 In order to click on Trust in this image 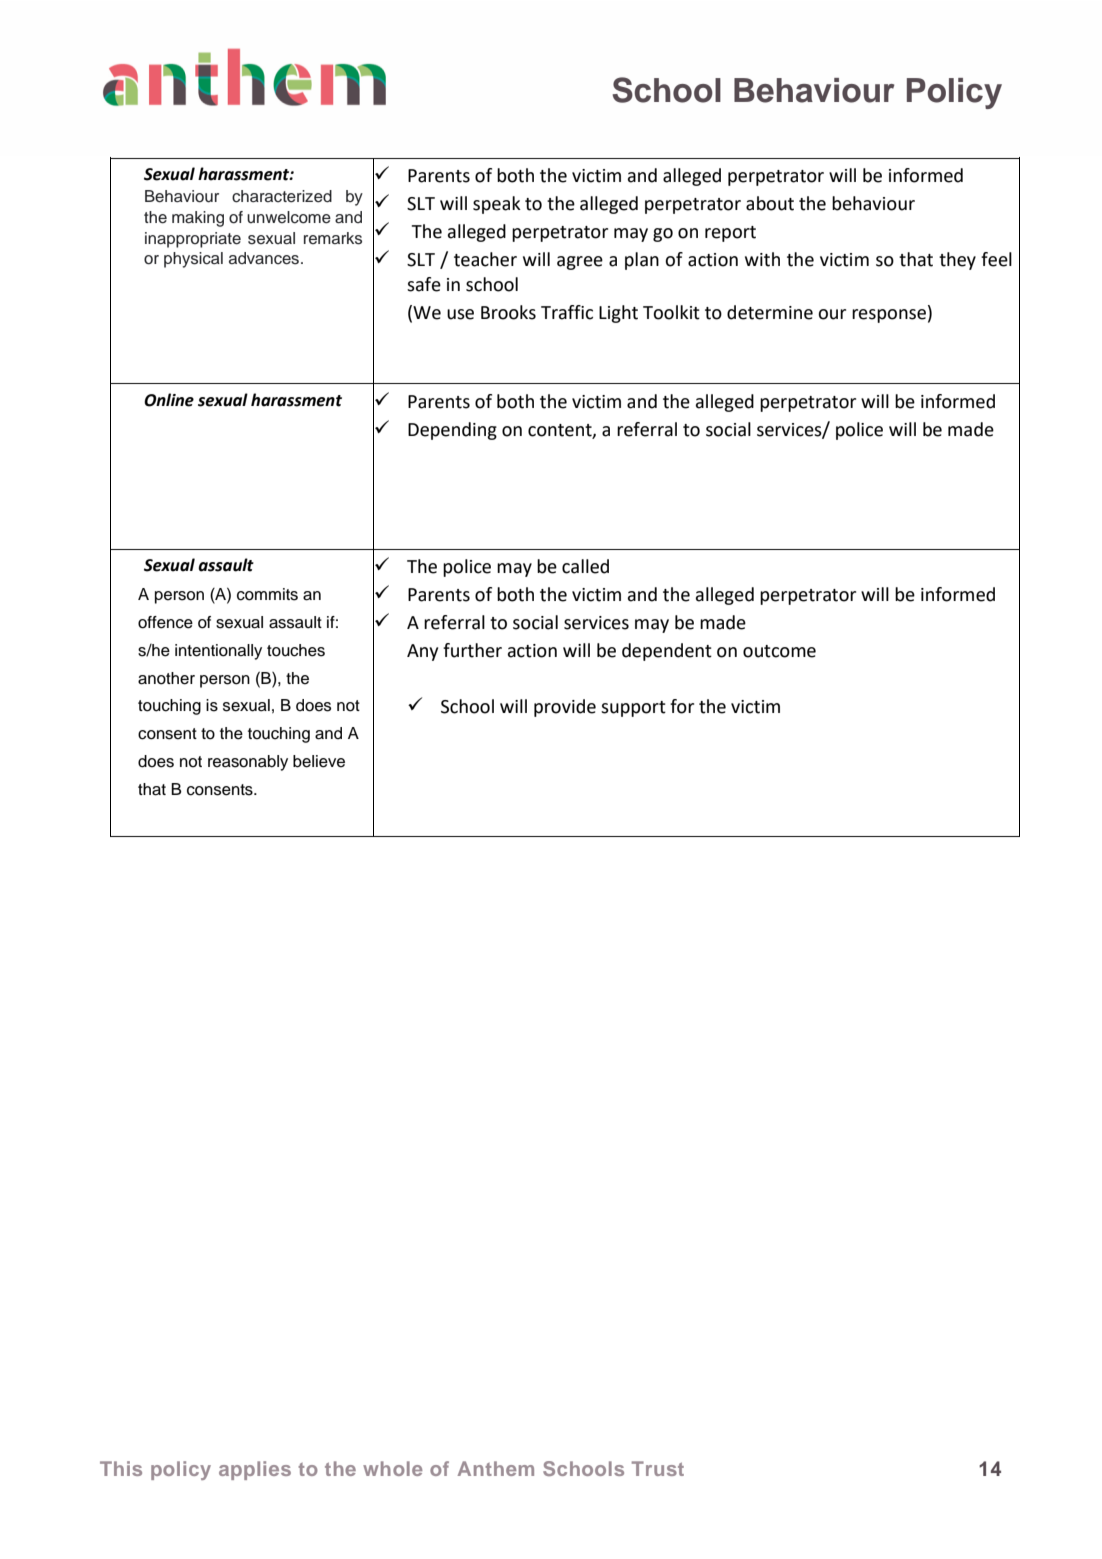, I will do `click(658, 1468)`.
